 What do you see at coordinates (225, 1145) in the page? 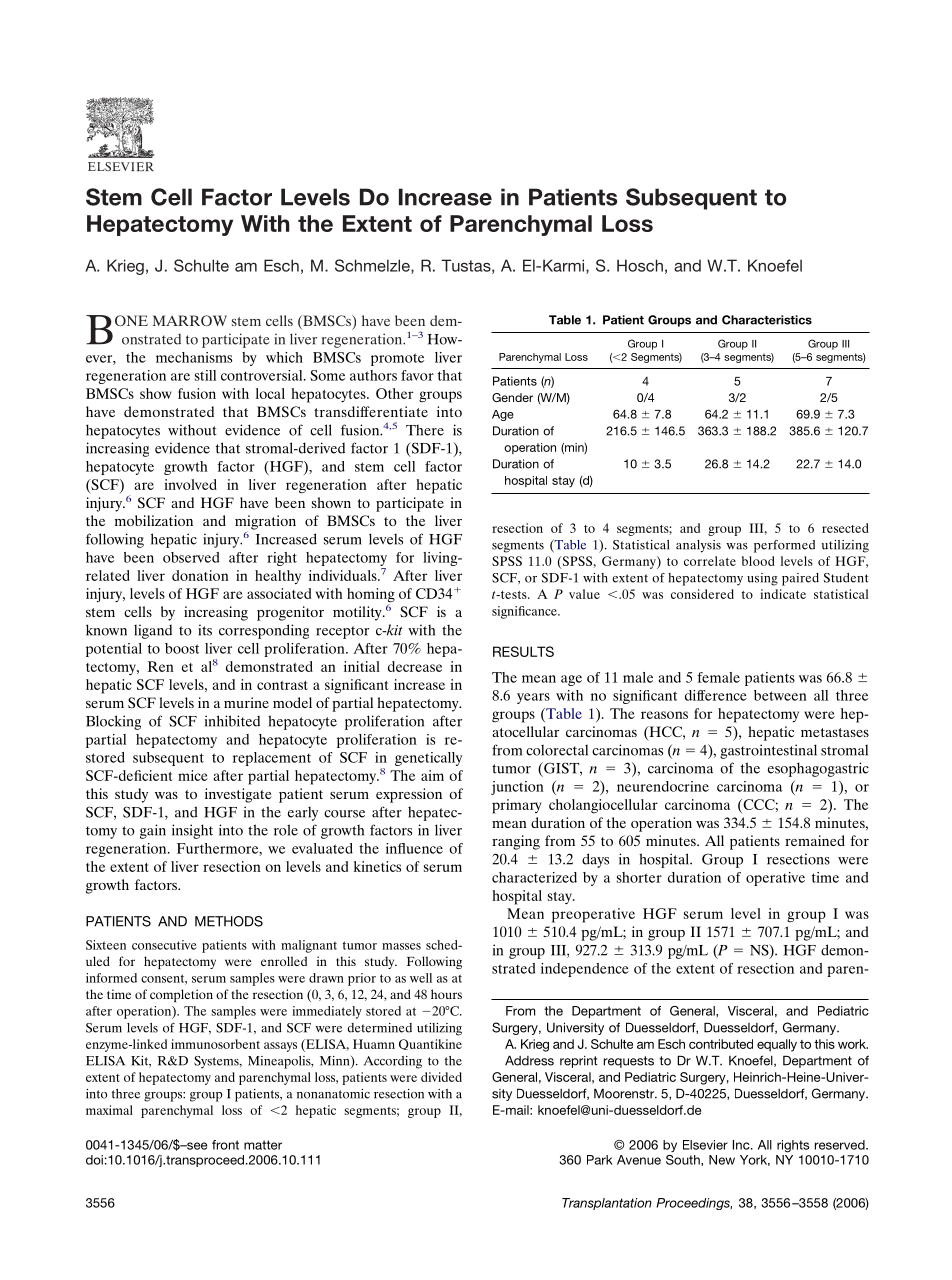
I see `front` at bounding box center [225, 1145].
